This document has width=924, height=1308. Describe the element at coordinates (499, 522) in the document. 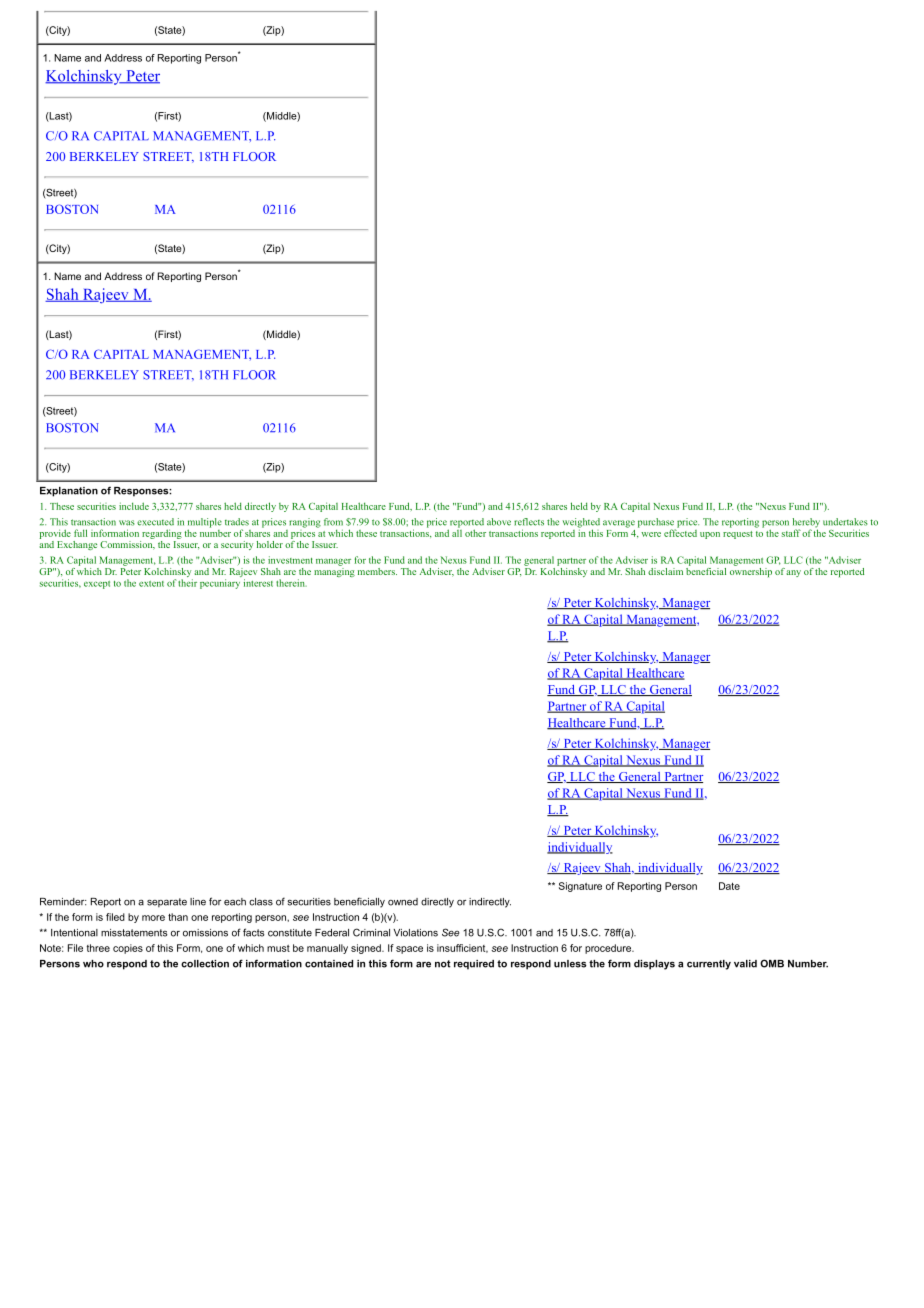

I see `above` at that location.
